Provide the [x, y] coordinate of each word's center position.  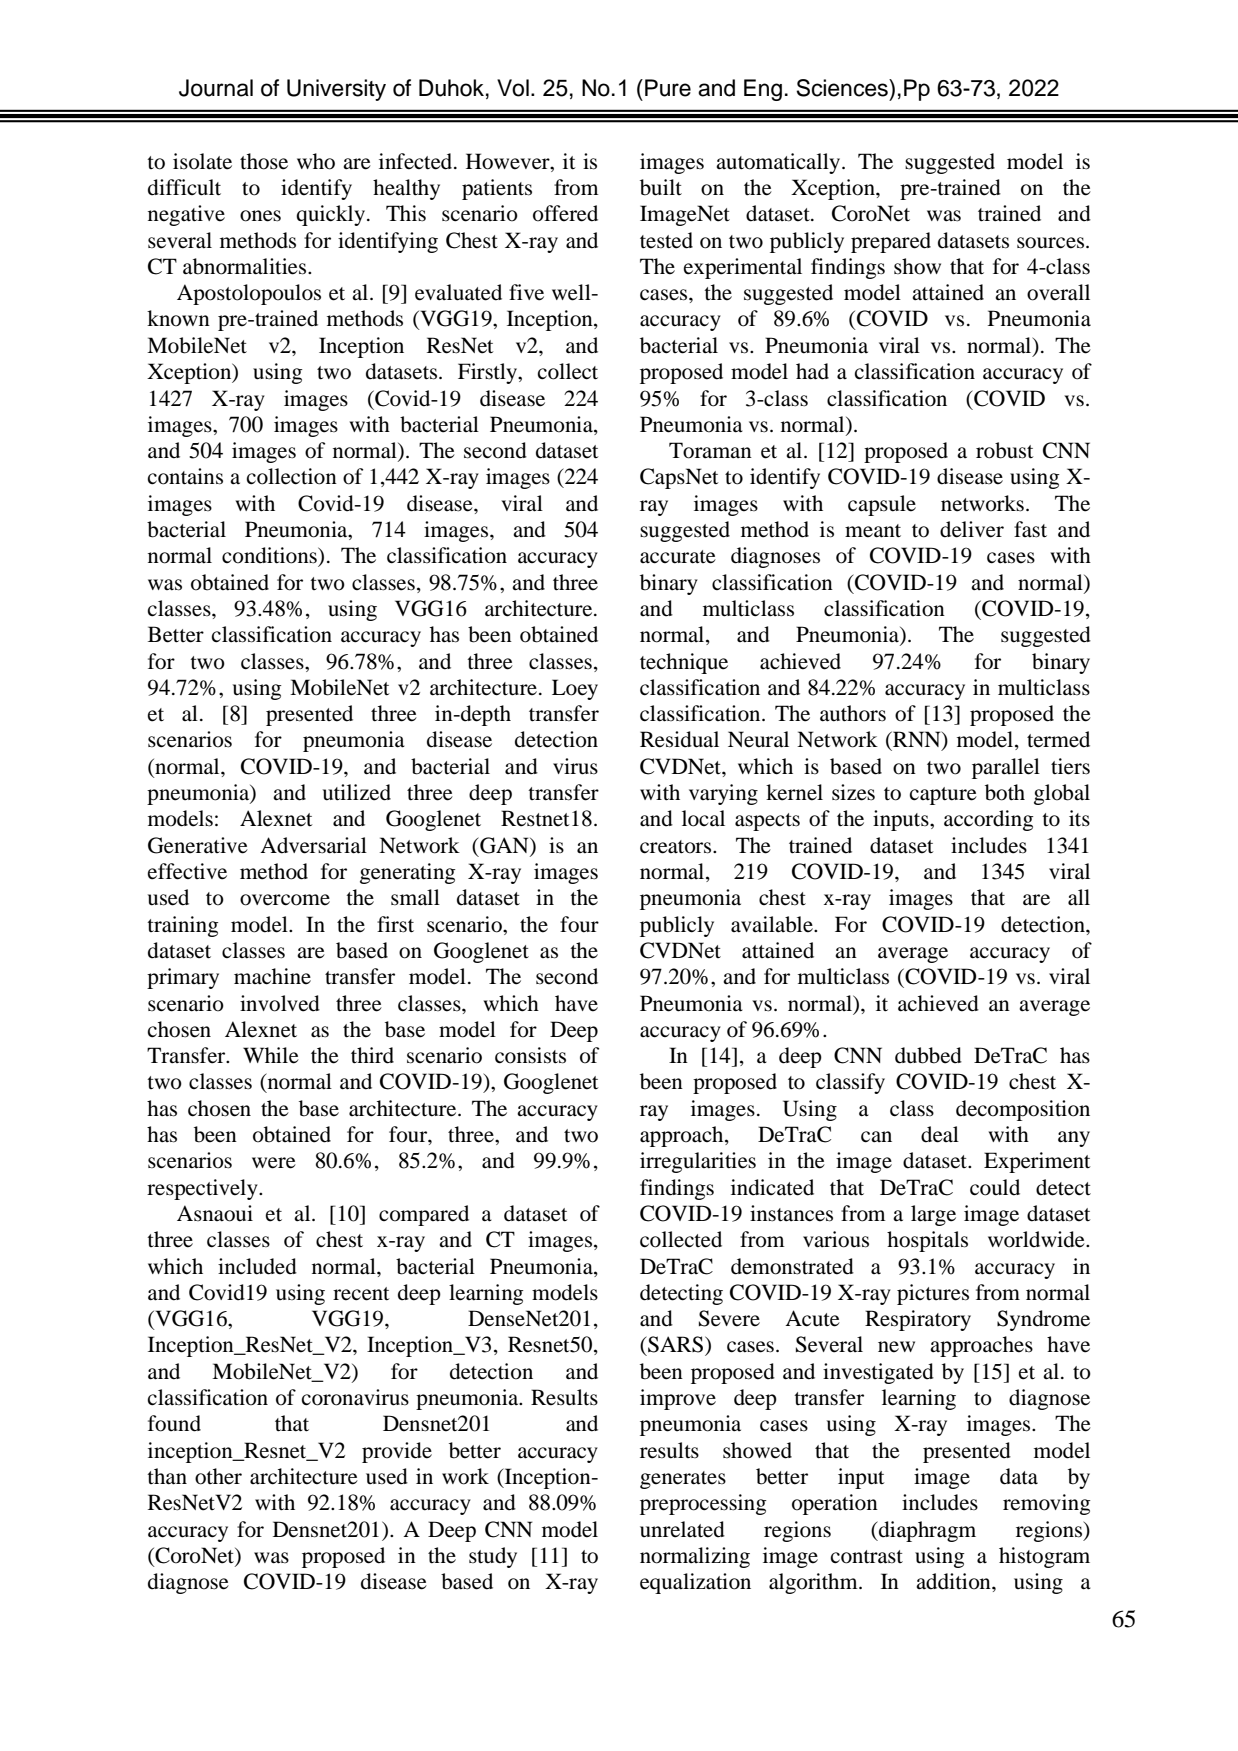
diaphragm [926, 1531]
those [264, 161]
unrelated [682, 1529]
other [218, 1476]
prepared [891, 242]
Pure [668, 88]
